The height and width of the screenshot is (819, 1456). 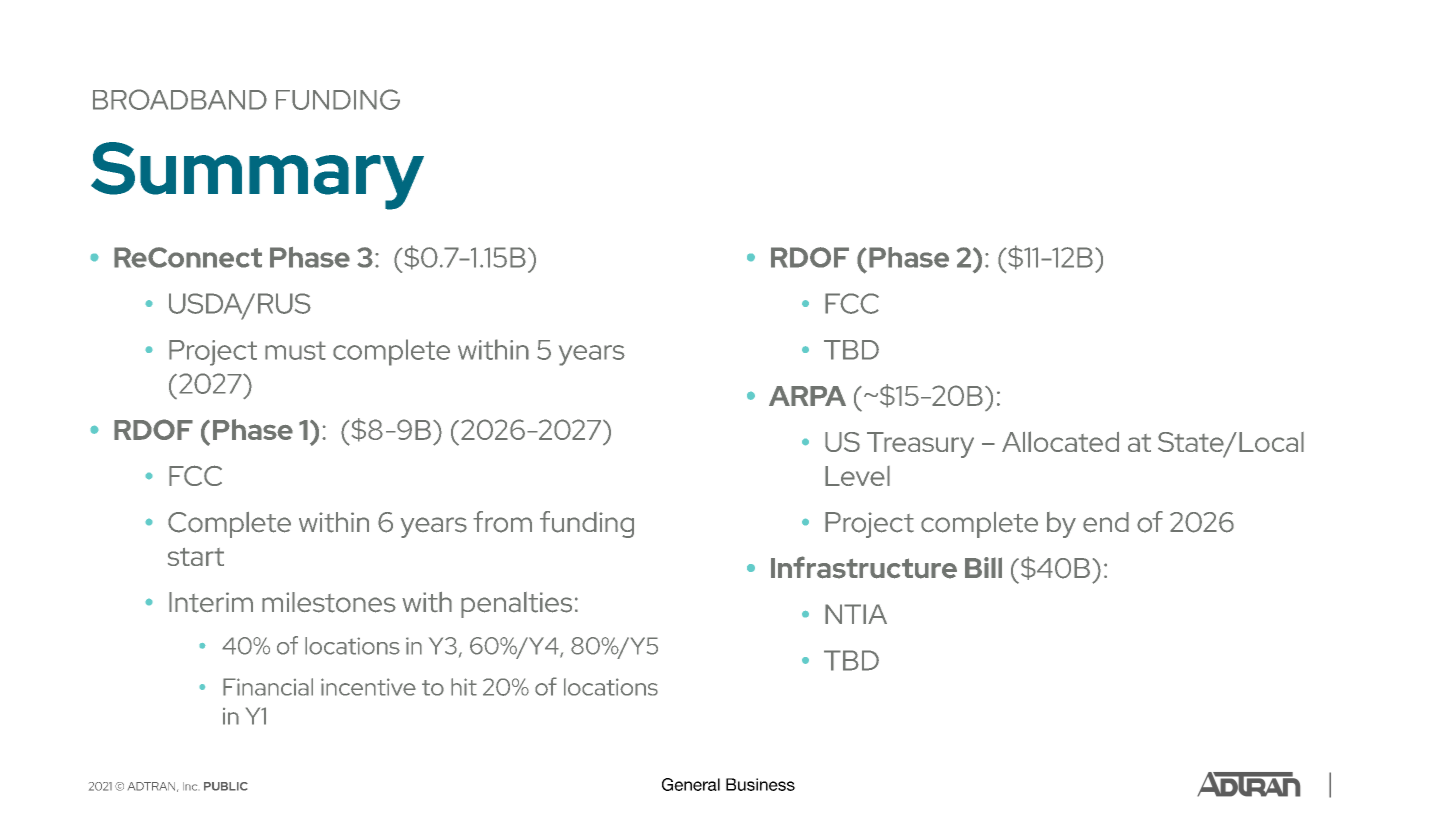 I want to click on Business, so click(x=760, y=784).
